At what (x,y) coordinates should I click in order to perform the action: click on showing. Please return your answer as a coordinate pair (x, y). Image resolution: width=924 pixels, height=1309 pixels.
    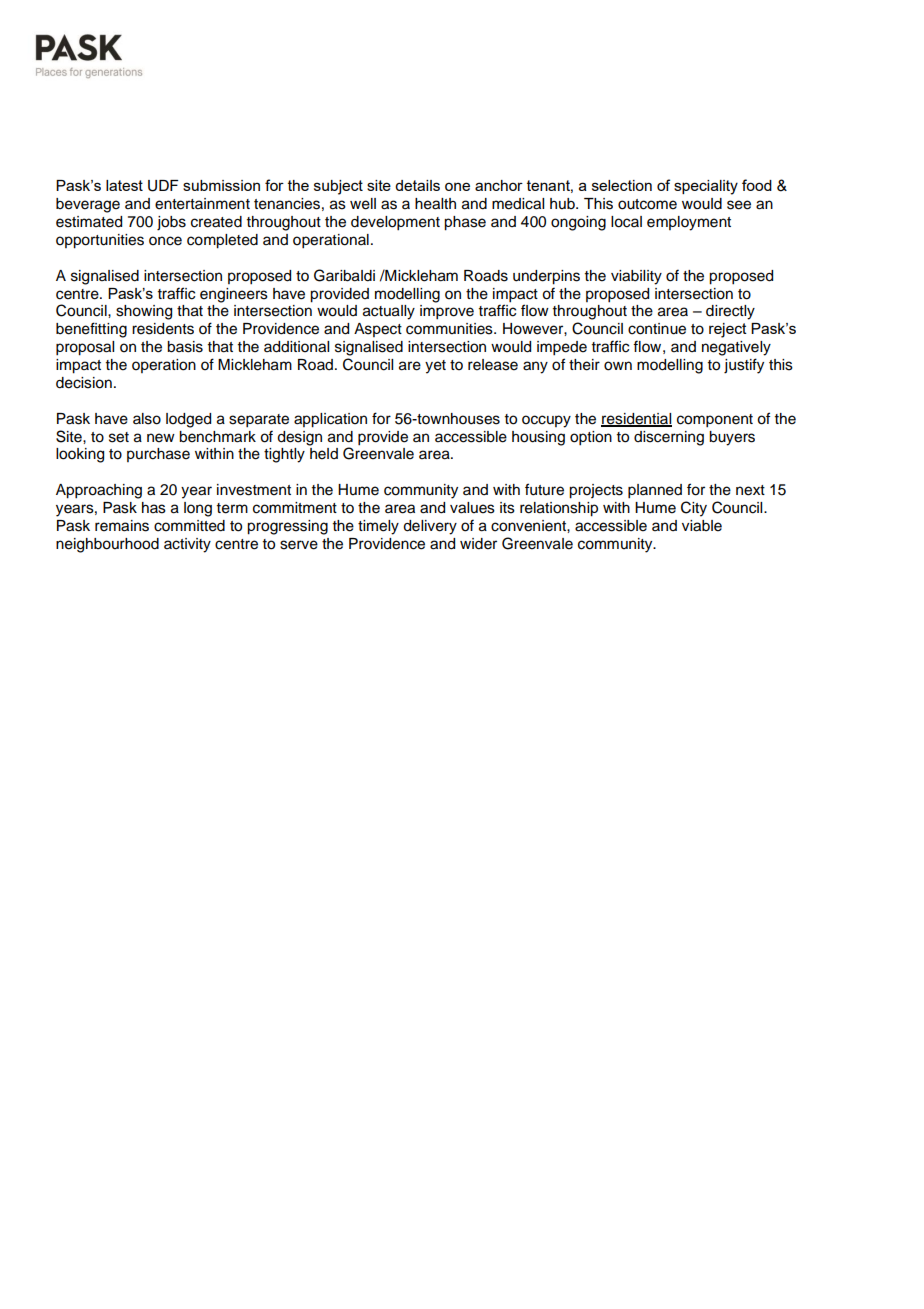
    Looking at the image, I should click on (144, 312).
